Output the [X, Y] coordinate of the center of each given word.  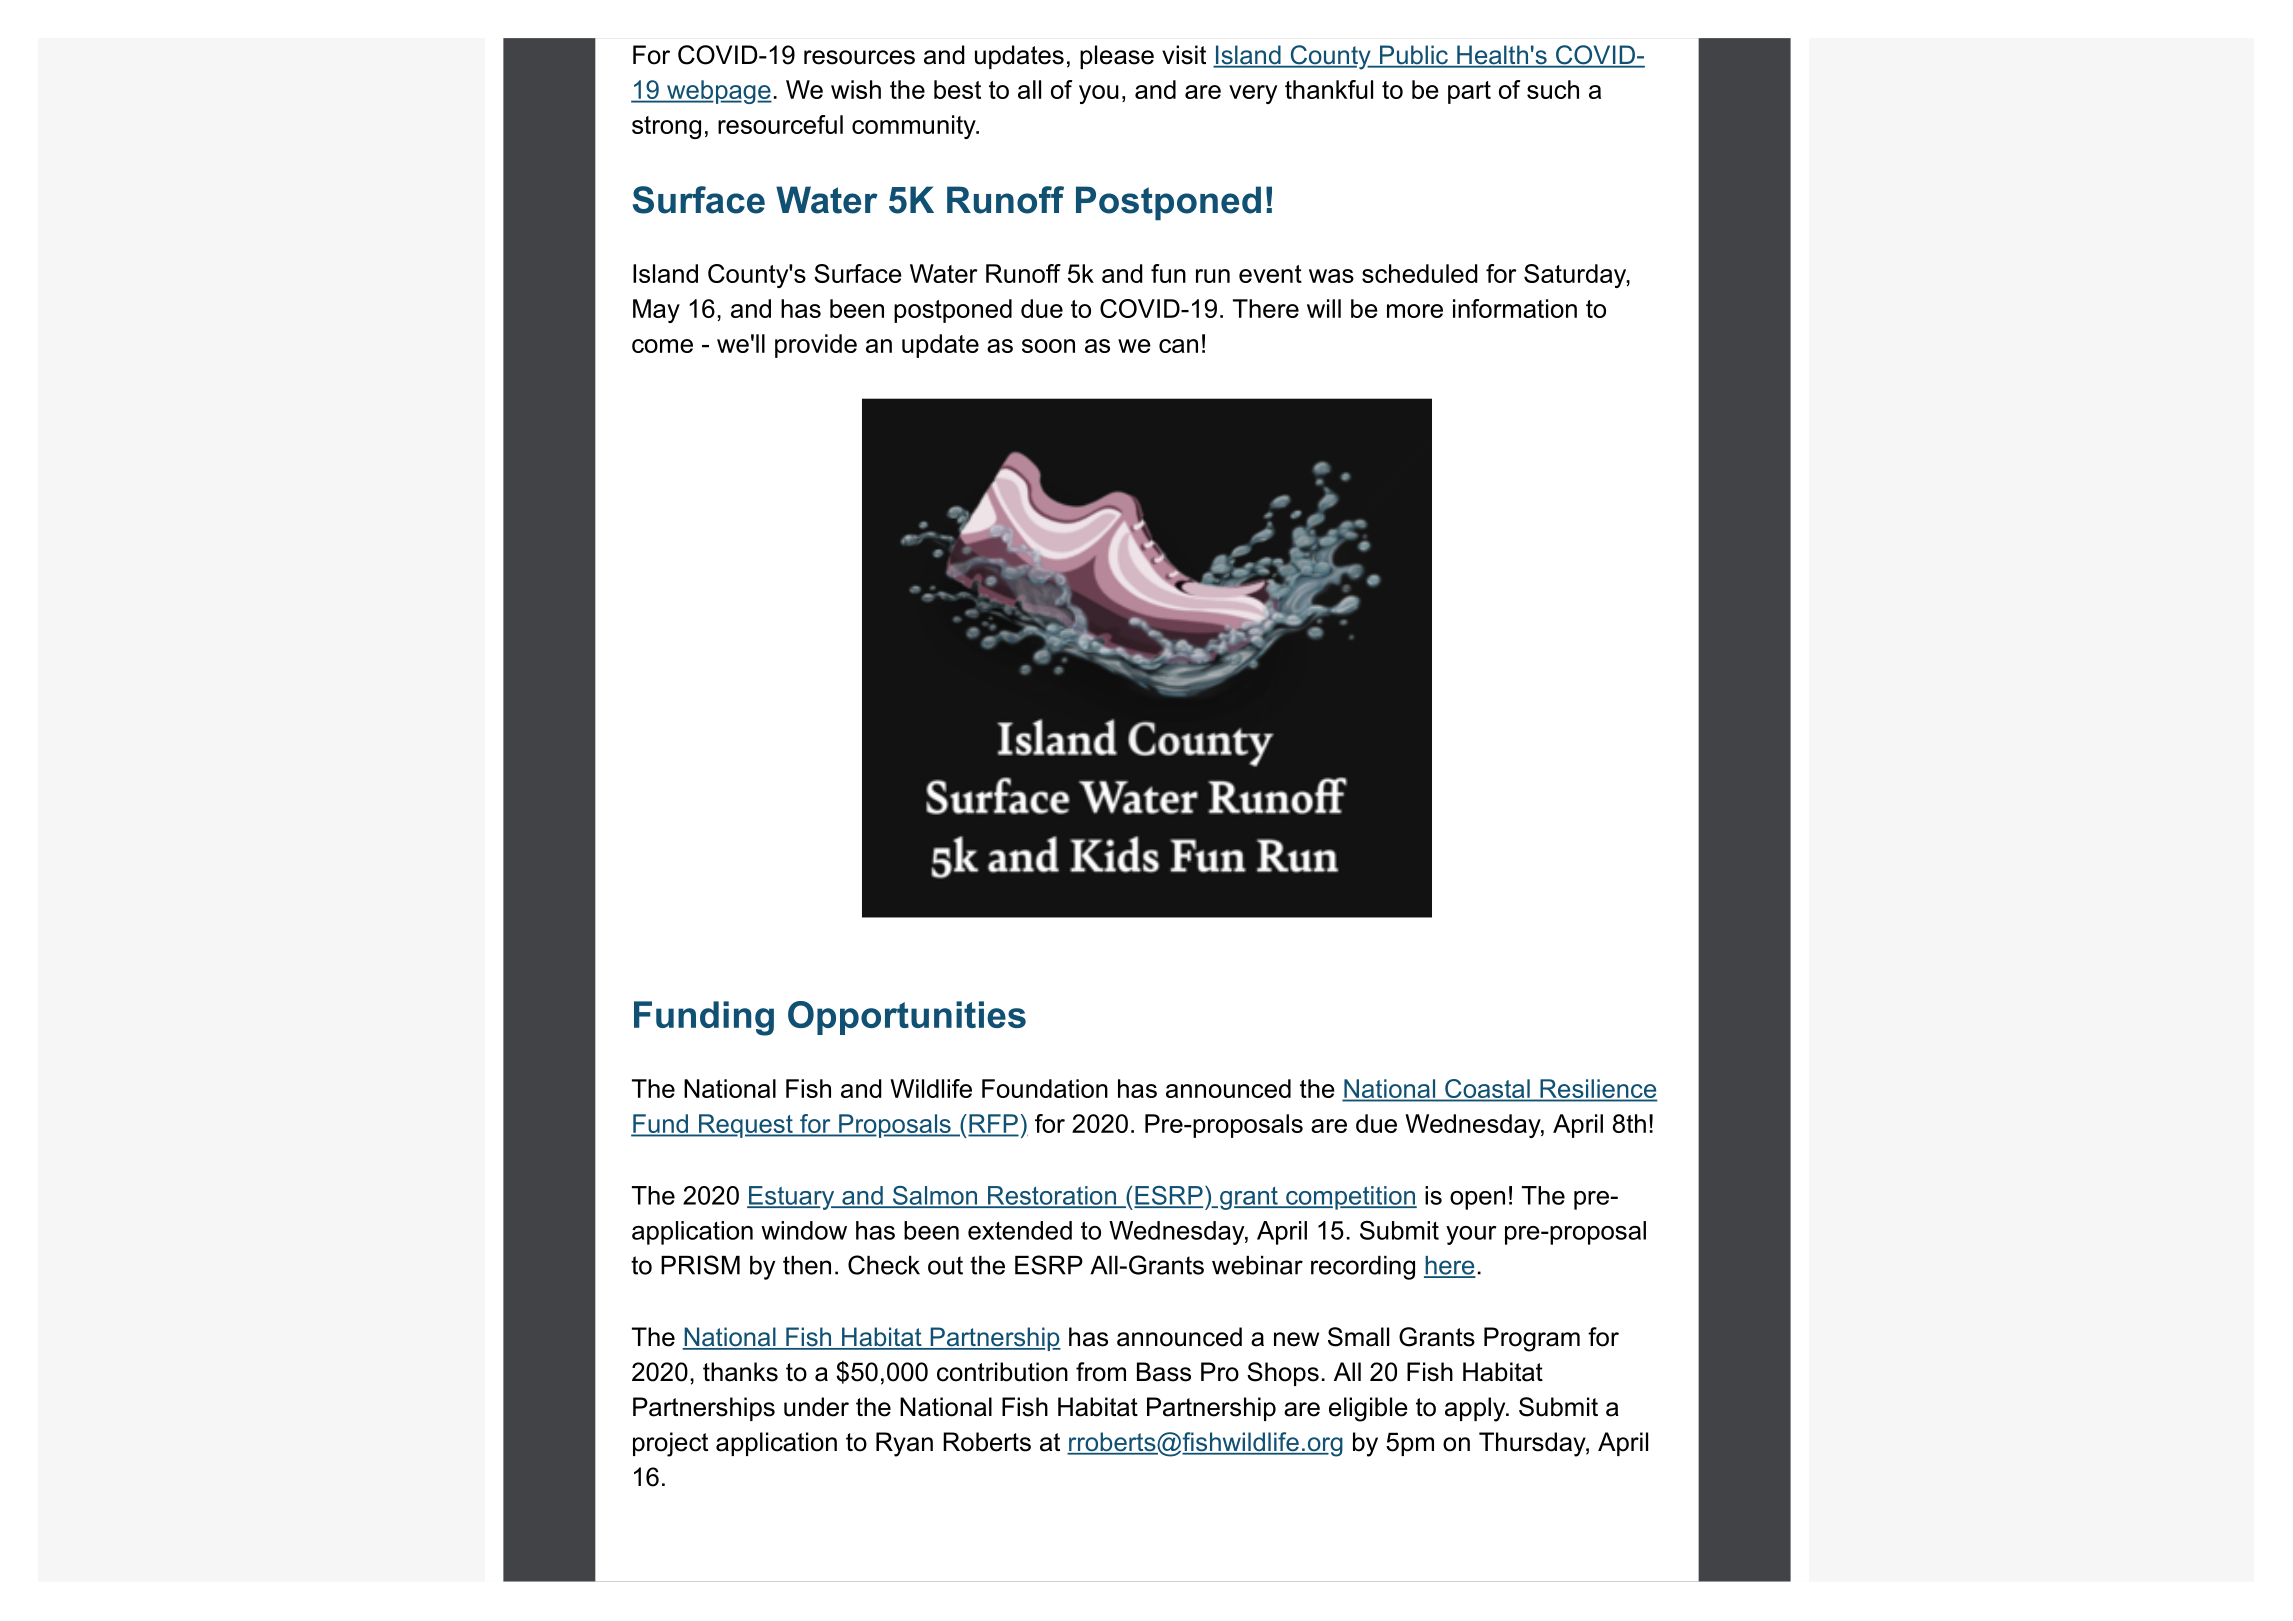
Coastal [1487, 1088]
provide [816, 346]
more [1415, 311]
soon [1048, 346]
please [1117, 57]
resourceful [780, 124]
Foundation [1045, 1088]
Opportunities [907, 1018]
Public [1413, 56]
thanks [740, 1372]
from [1101, 1372]
